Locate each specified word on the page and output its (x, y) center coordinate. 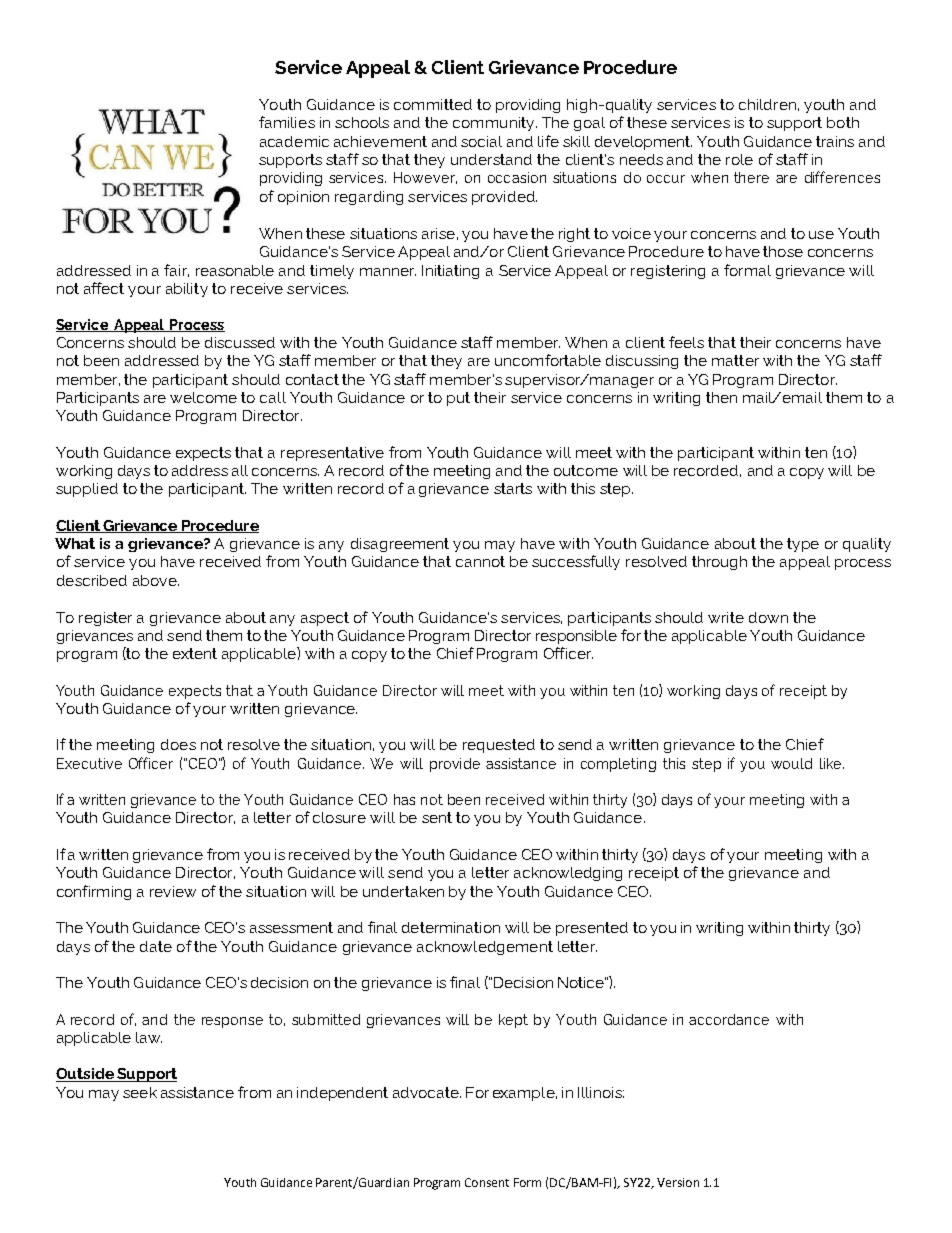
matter (735, 360)
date (156, 946)
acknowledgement (485, 948)
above (156, 580)
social (481, 141)
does (178, 744)
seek (140, 1092)
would (791, 763)
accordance (729, 1019)
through (719, 563)
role (739, 159)
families (287, 122)
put (458, 399)
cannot (480, 561)
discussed (240, 342)
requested (499, 746)
